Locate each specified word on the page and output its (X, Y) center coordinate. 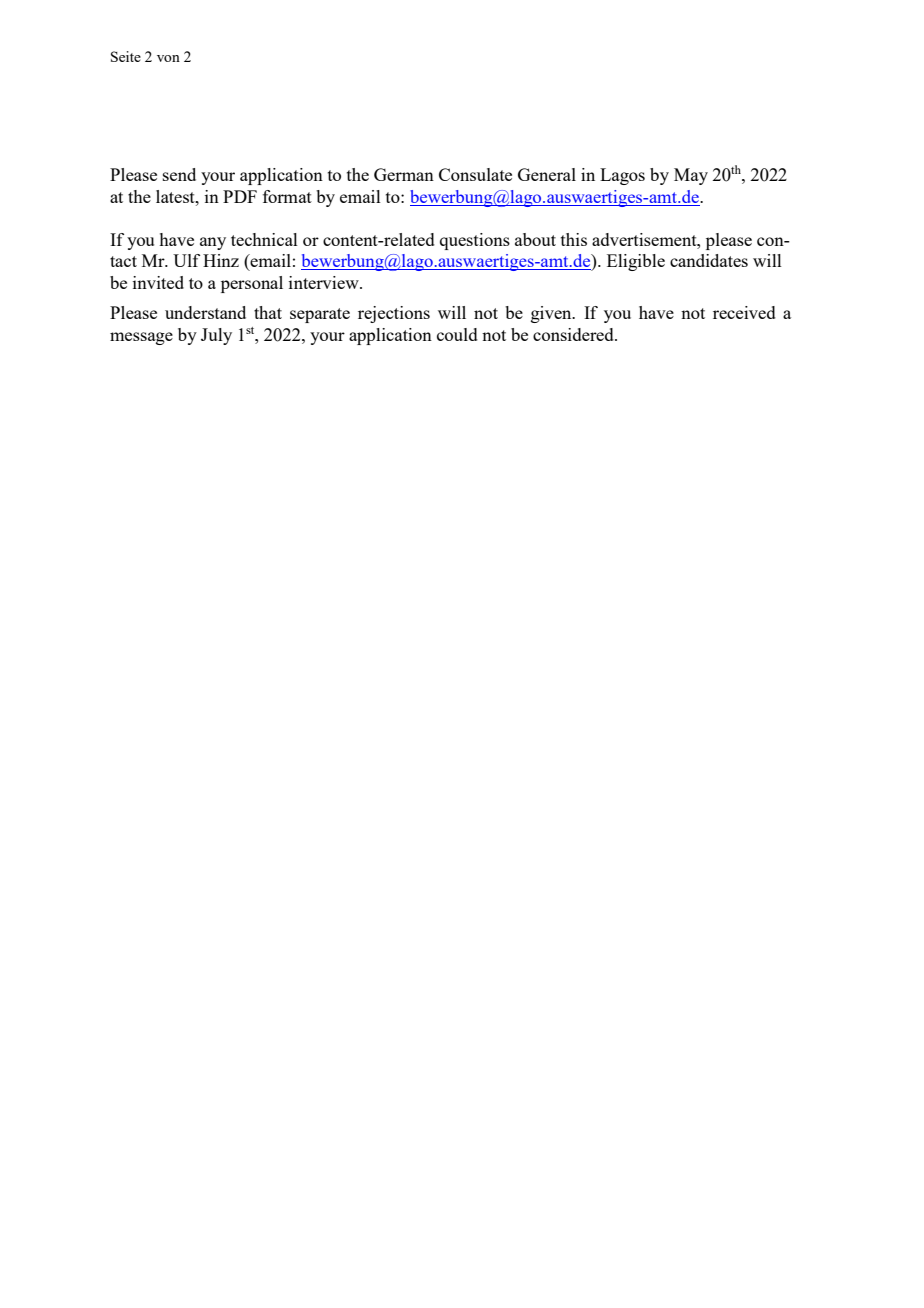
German (404, 174)
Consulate (475, 174)
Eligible (636, 262)
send (179, 174)
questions (475, 241)
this (574, 239)
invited (158, 282)
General (547, 174)
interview (325, 282)
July (216, 336)
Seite (126, 56)
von (168, 58)
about (535, 239)
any (213, 243)
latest (176, 196)
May (691, 176)
